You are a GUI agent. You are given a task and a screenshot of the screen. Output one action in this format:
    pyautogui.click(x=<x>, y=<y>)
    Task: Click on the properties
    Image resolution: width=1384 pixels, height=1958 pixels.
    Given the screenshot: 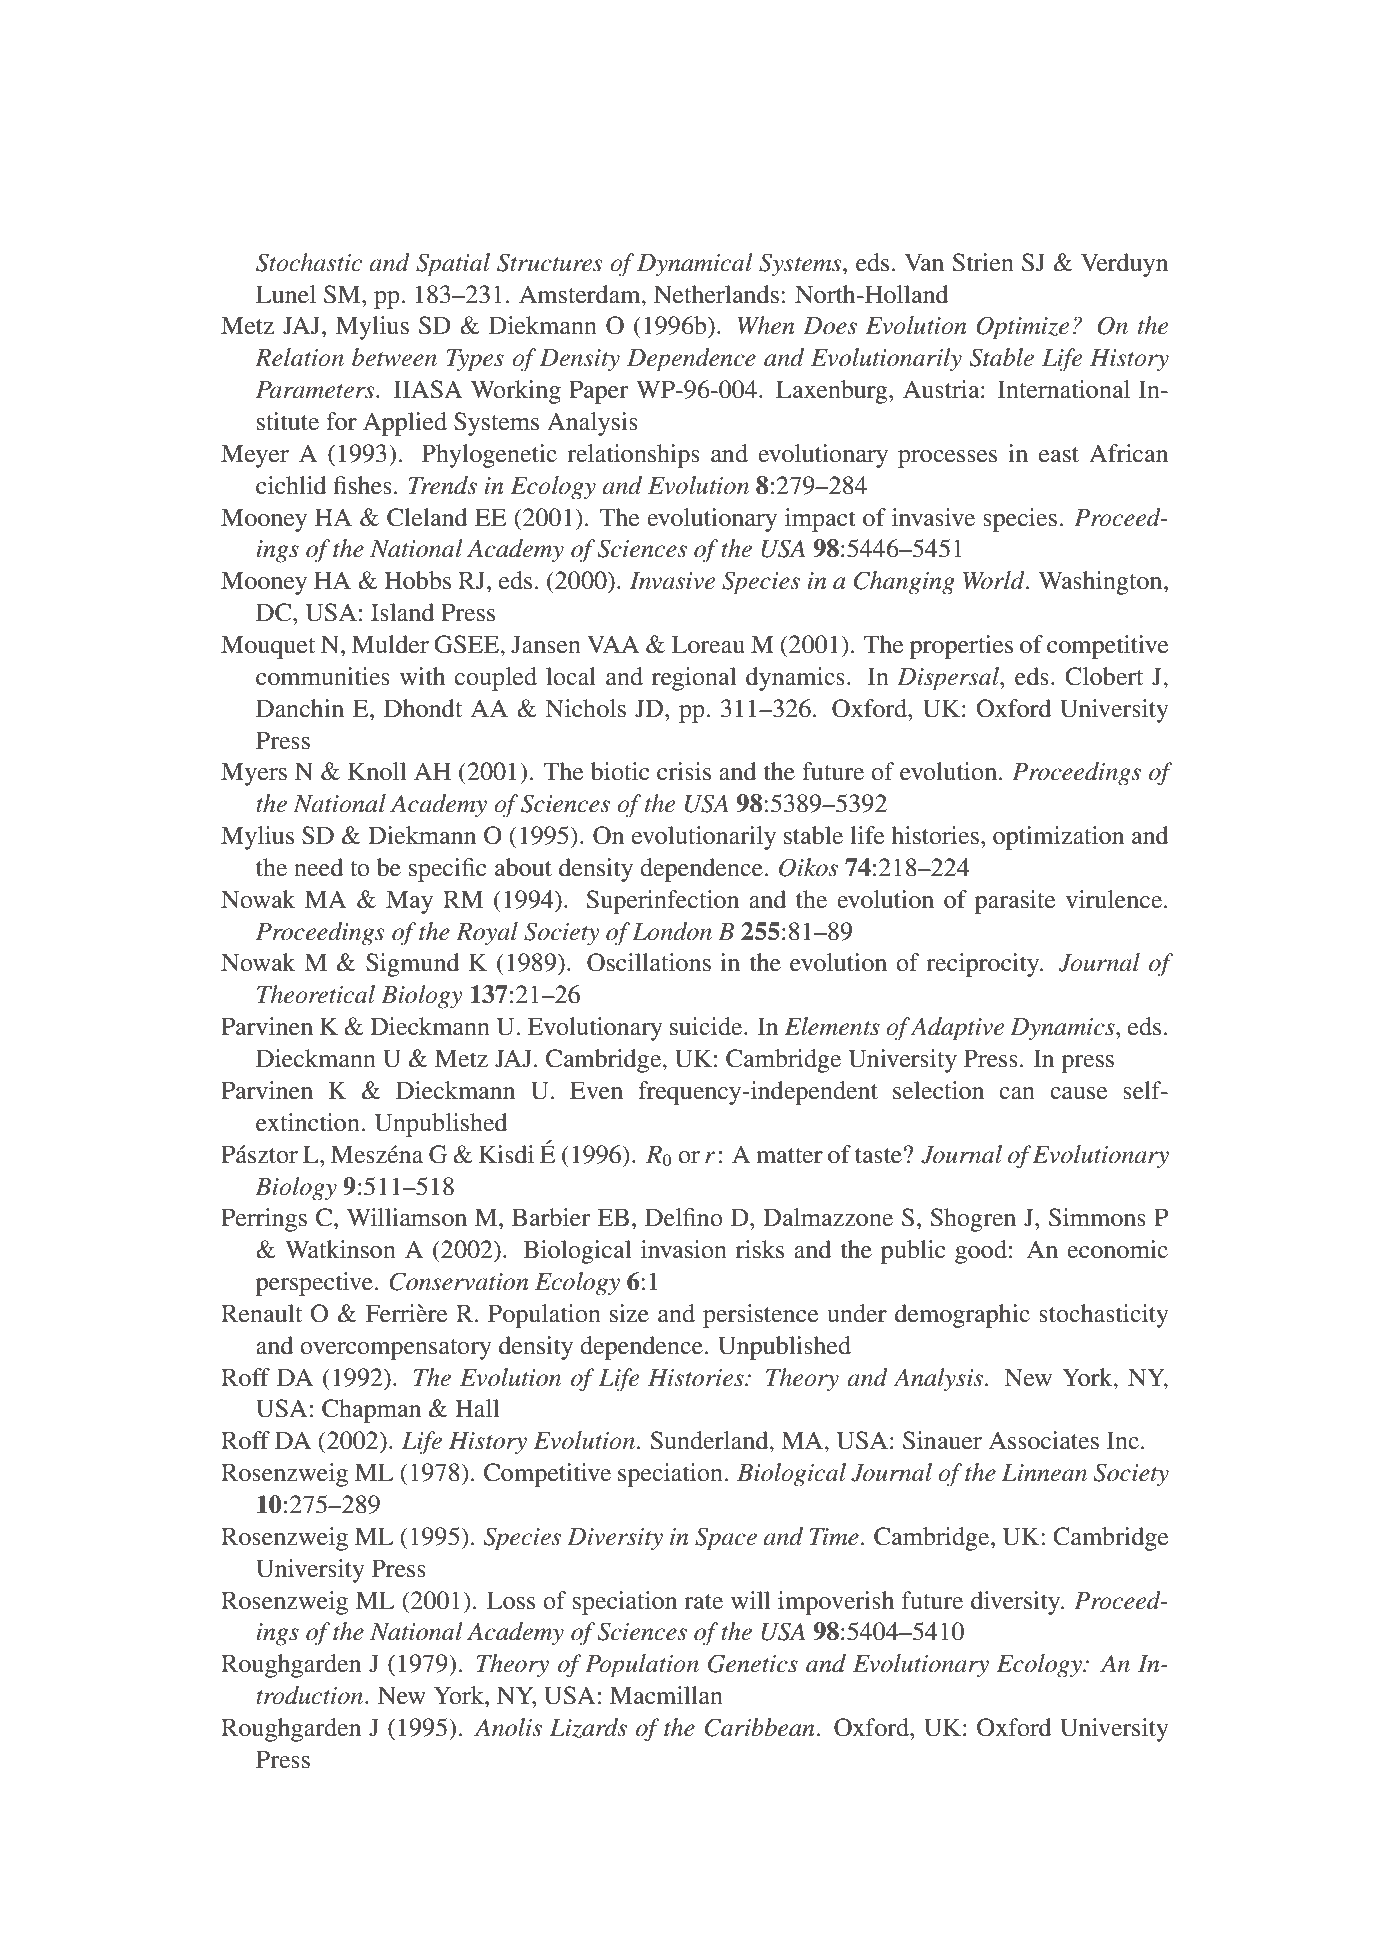 What is the action you would take?
    pyautogui.click(x=961, y=647)
